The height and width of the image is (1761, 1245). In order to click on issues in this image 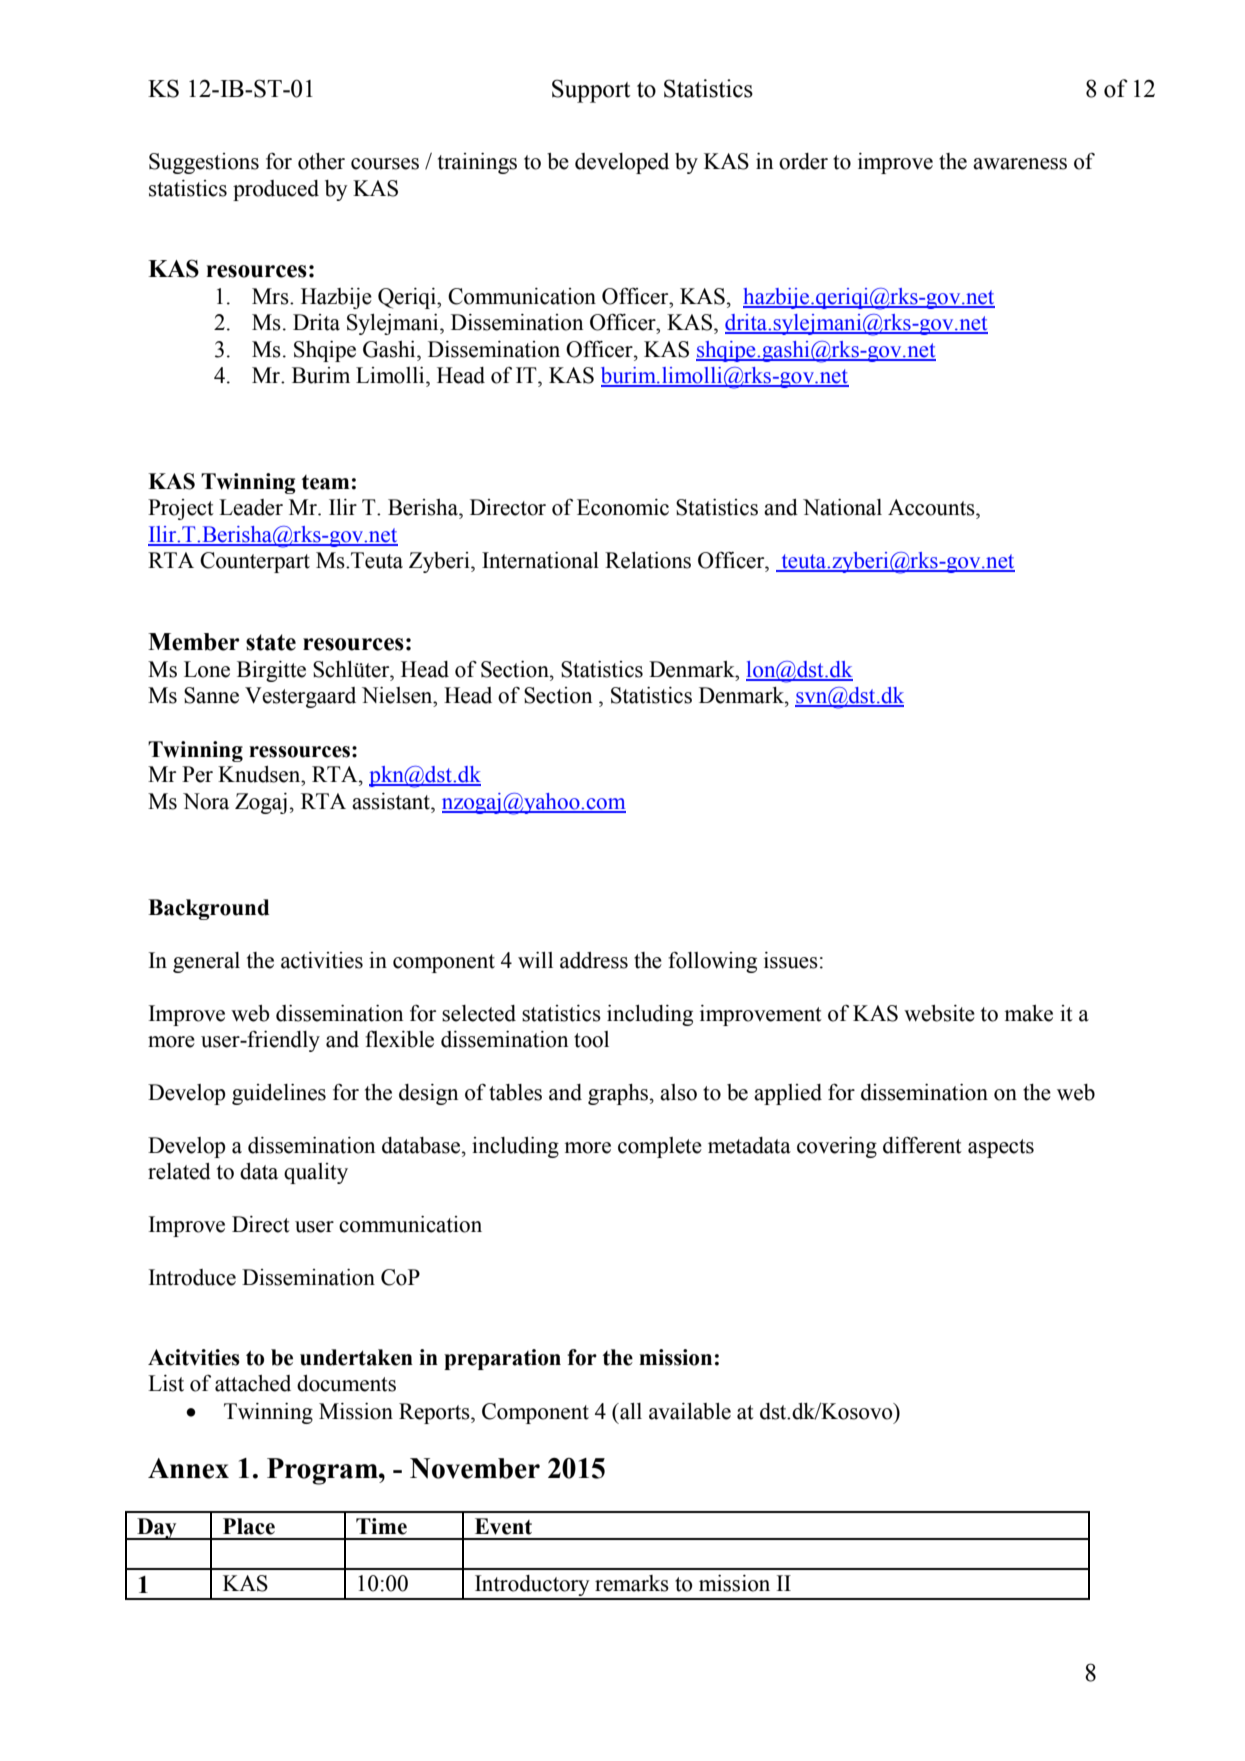, I will do `click(791, 960)`.
